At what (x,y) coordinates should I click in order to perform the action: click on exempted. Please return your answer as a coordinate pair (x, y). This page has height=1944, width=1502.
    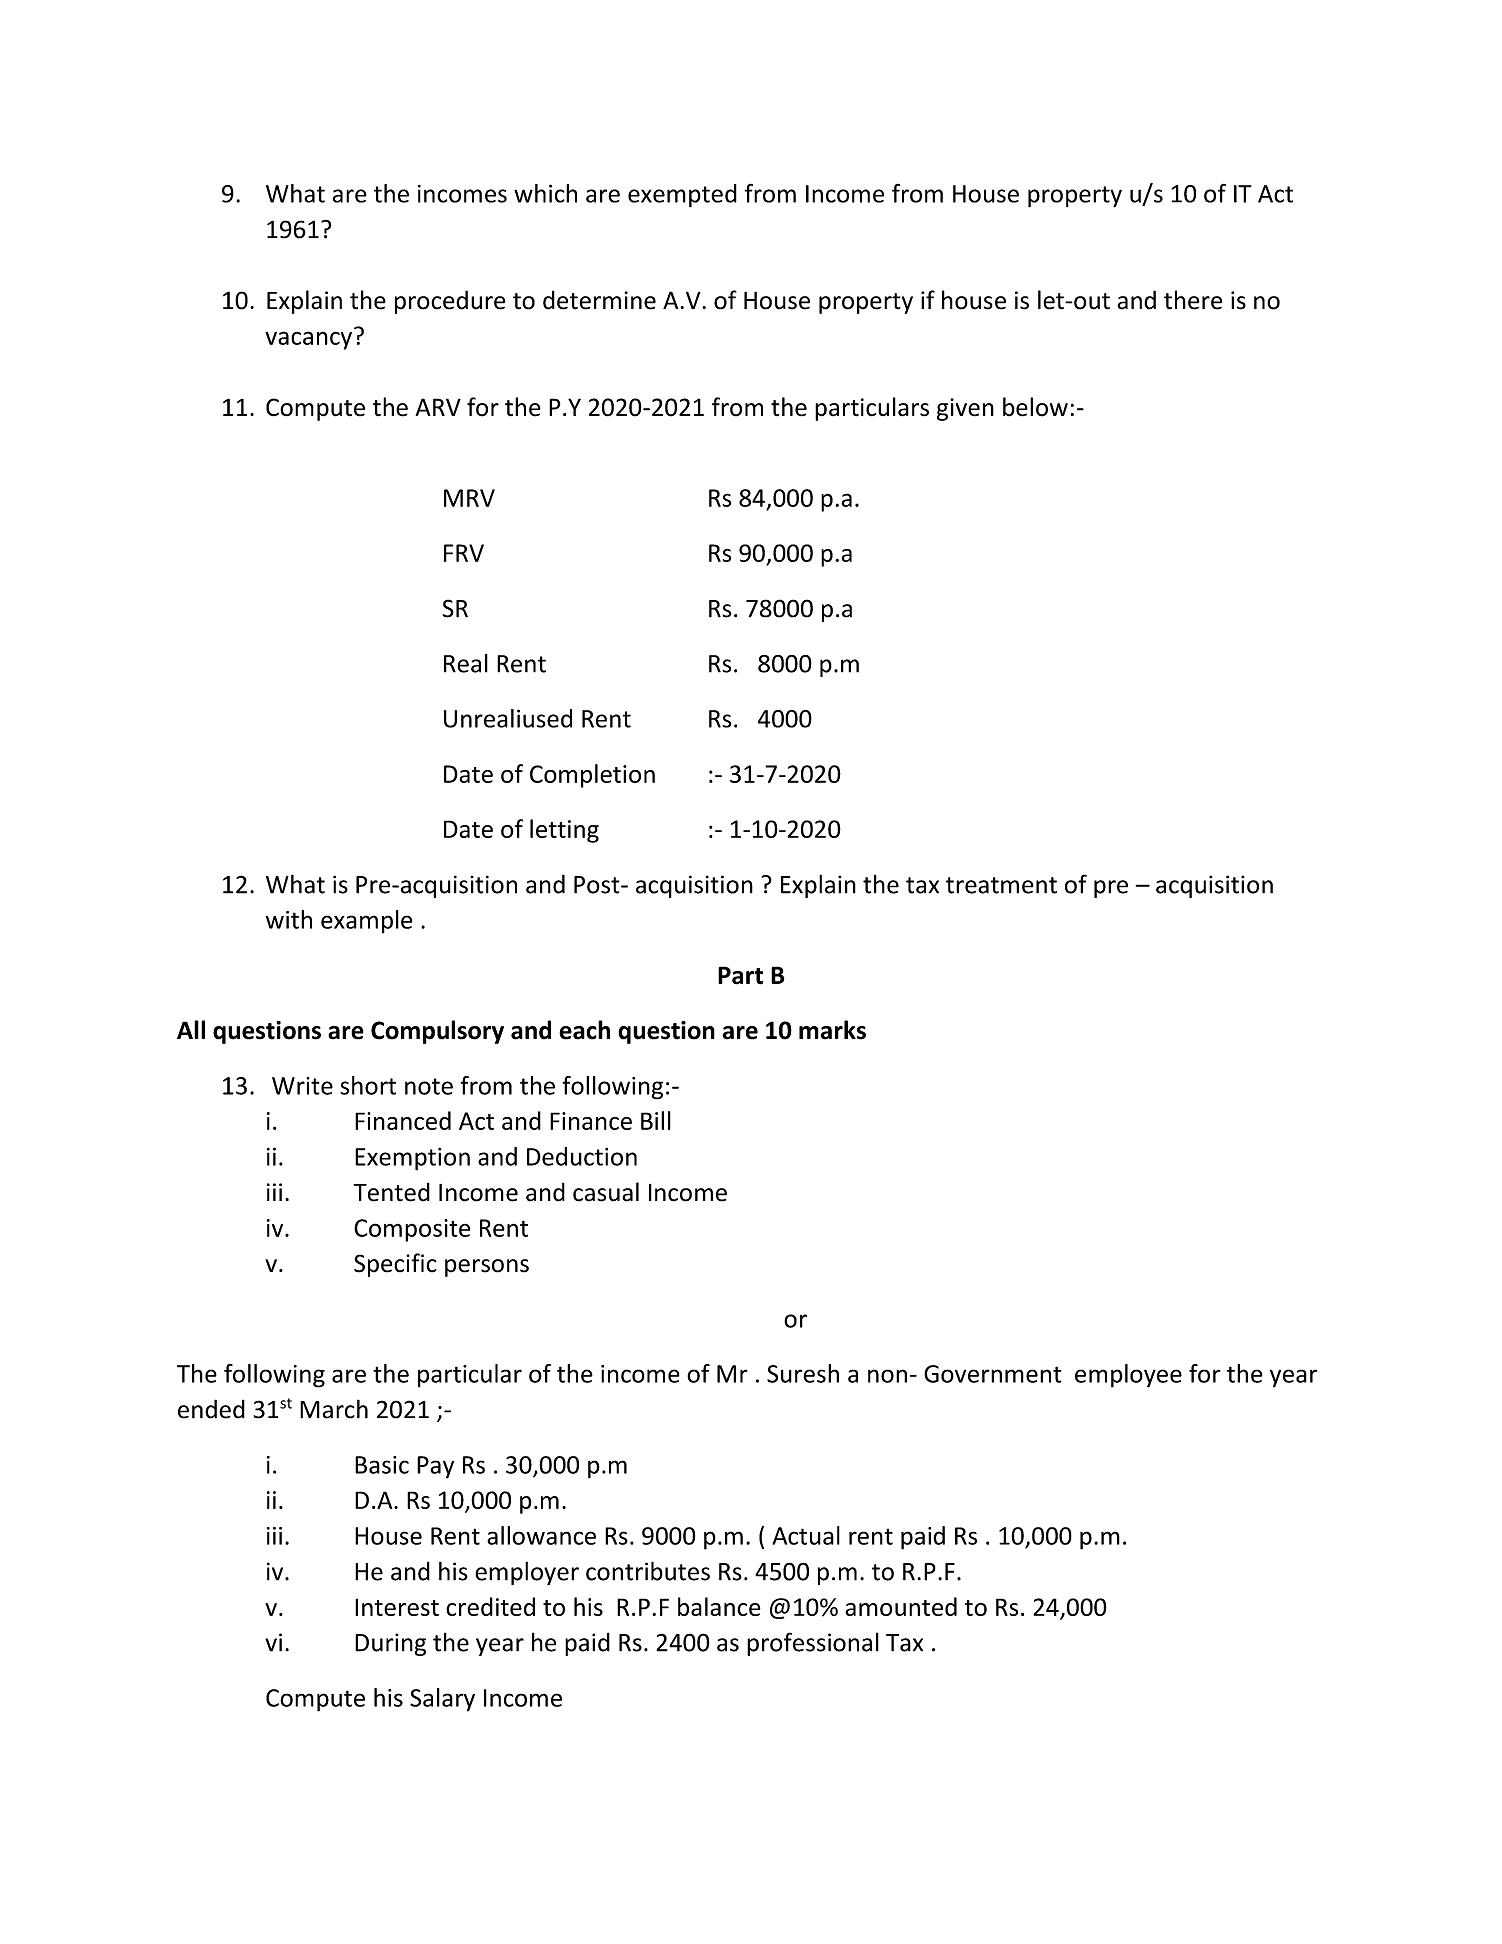
    Looking at the image, I should click on (682, 196).
